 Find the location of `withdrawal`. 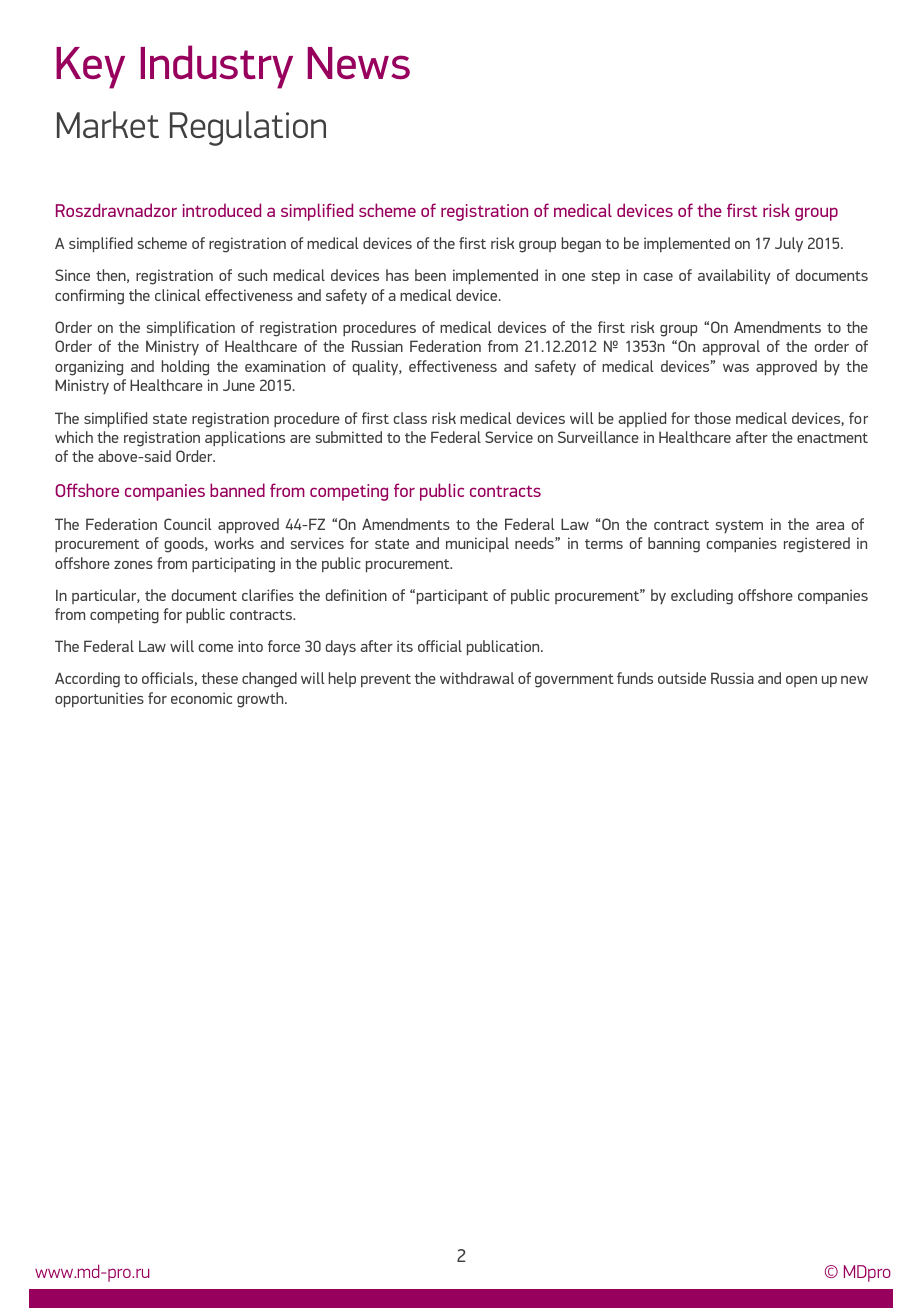

withdrawal is located at coordinates (477, 678).
